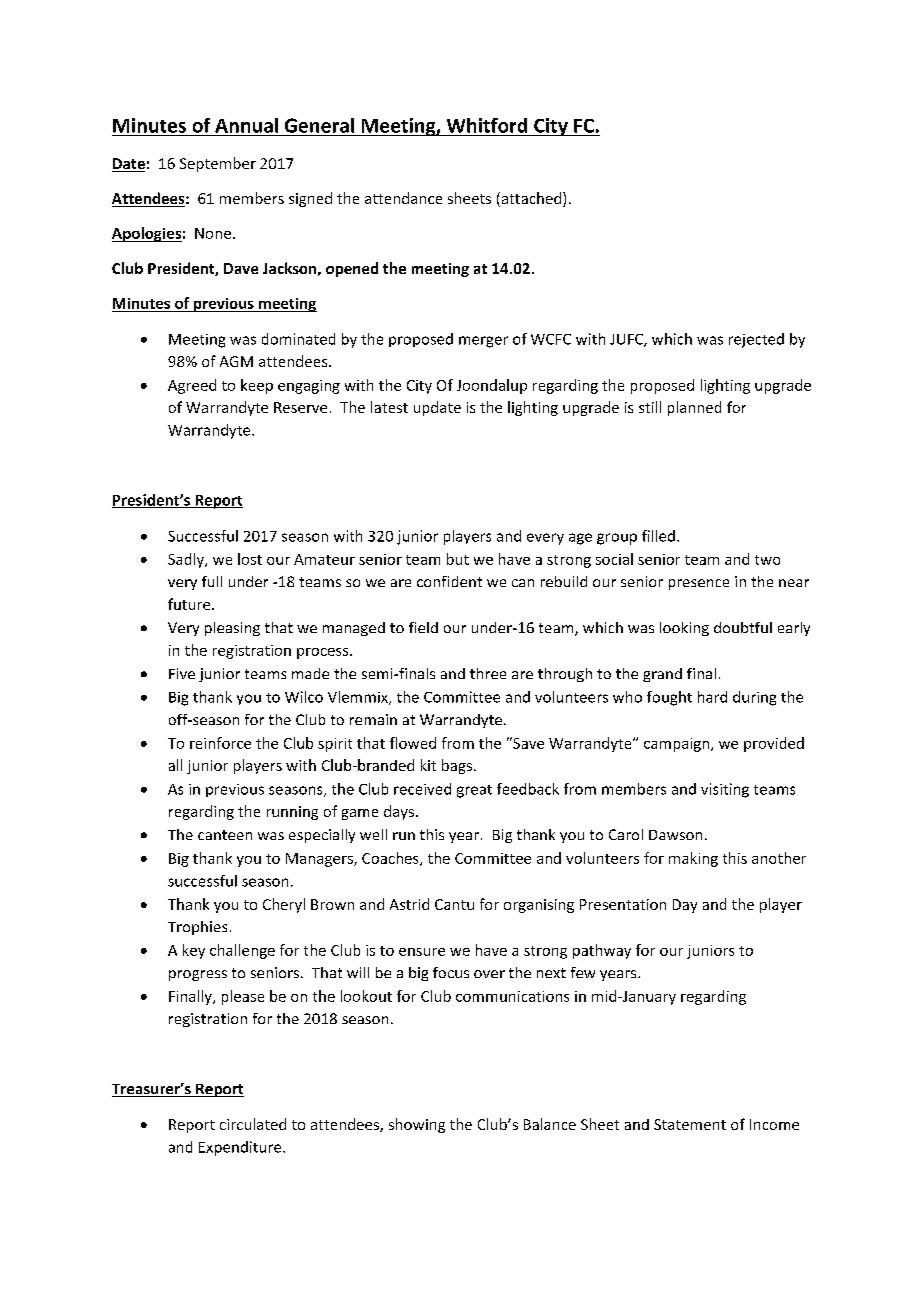  What do you see at coordinates (694, 408) in the page?
I see `planned` at bounding box center [694, 408].
